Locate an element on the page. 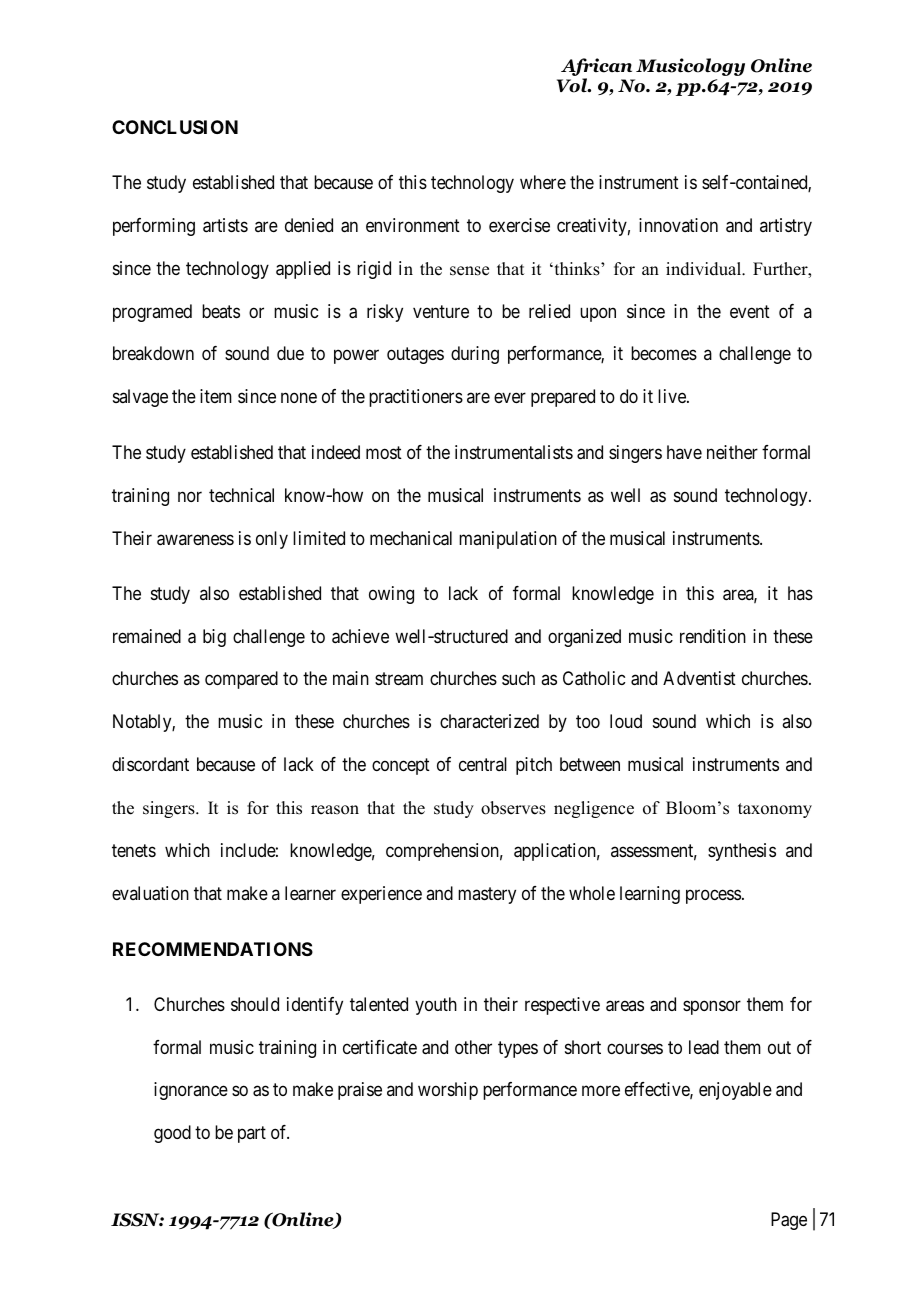  tenets is located at coordinates (134, 850).
